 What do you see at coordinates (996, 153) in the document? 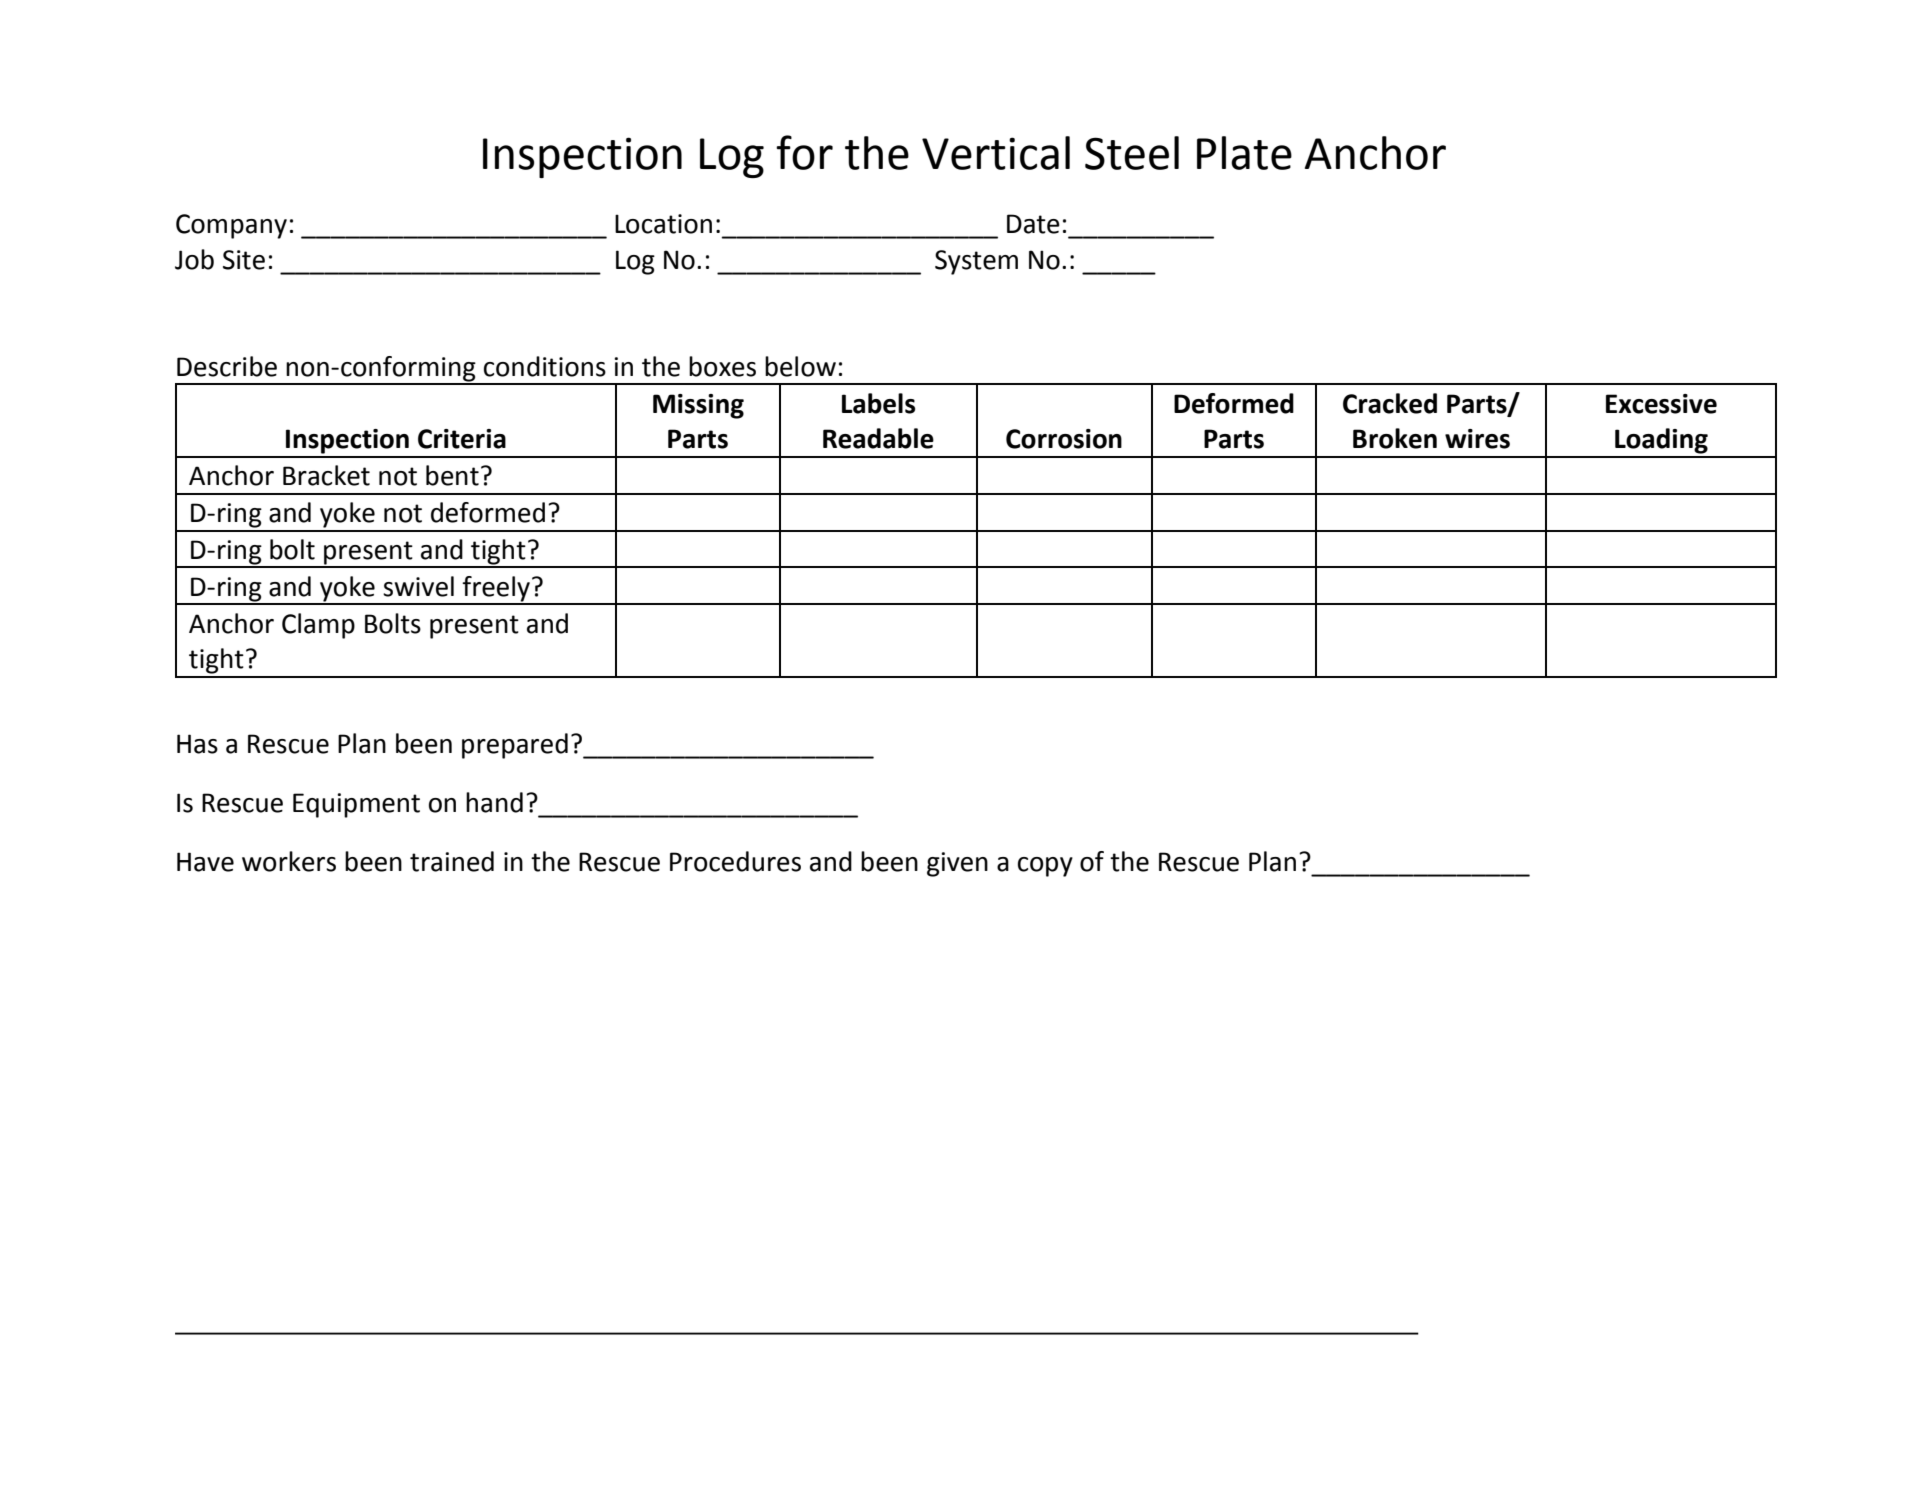
I see `Vertical` at bounding box center [996, 153].
